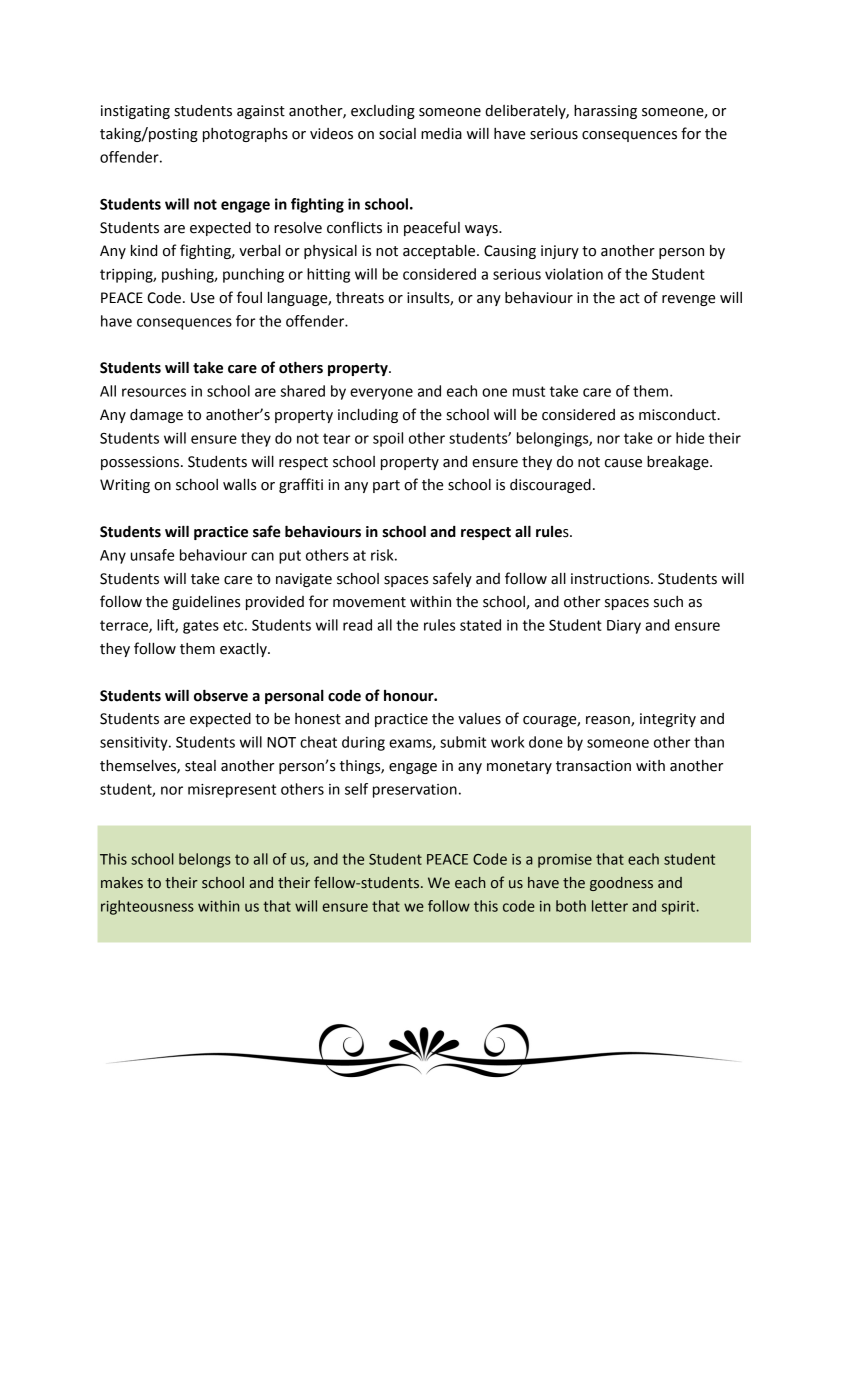 Image resolution: width=849 pixels, height=1400 pixels. Describe the element at coordinates (624, 627) in the page. I see `Diary` at that location.
